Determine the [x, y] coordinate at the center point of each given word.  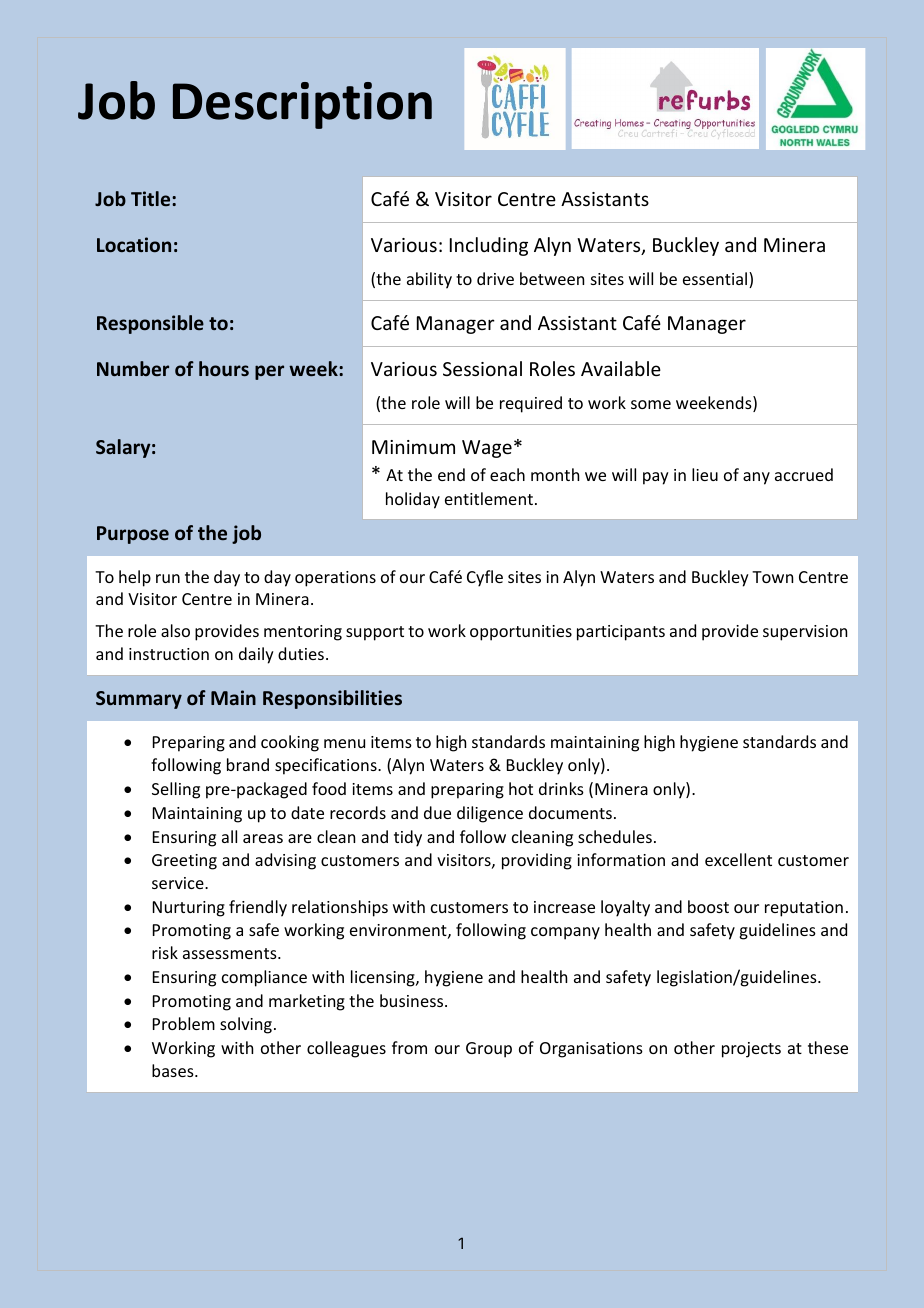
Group [489, 1050]
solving [246, 1025]
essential [716, 280]
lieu [705, 474]
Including [489, 246]
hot [521, 788]
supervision [805, 633]
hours [224, 368]
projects [751, 1050]
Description [302, 105]
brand [248, 764]
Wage [487, 449]
